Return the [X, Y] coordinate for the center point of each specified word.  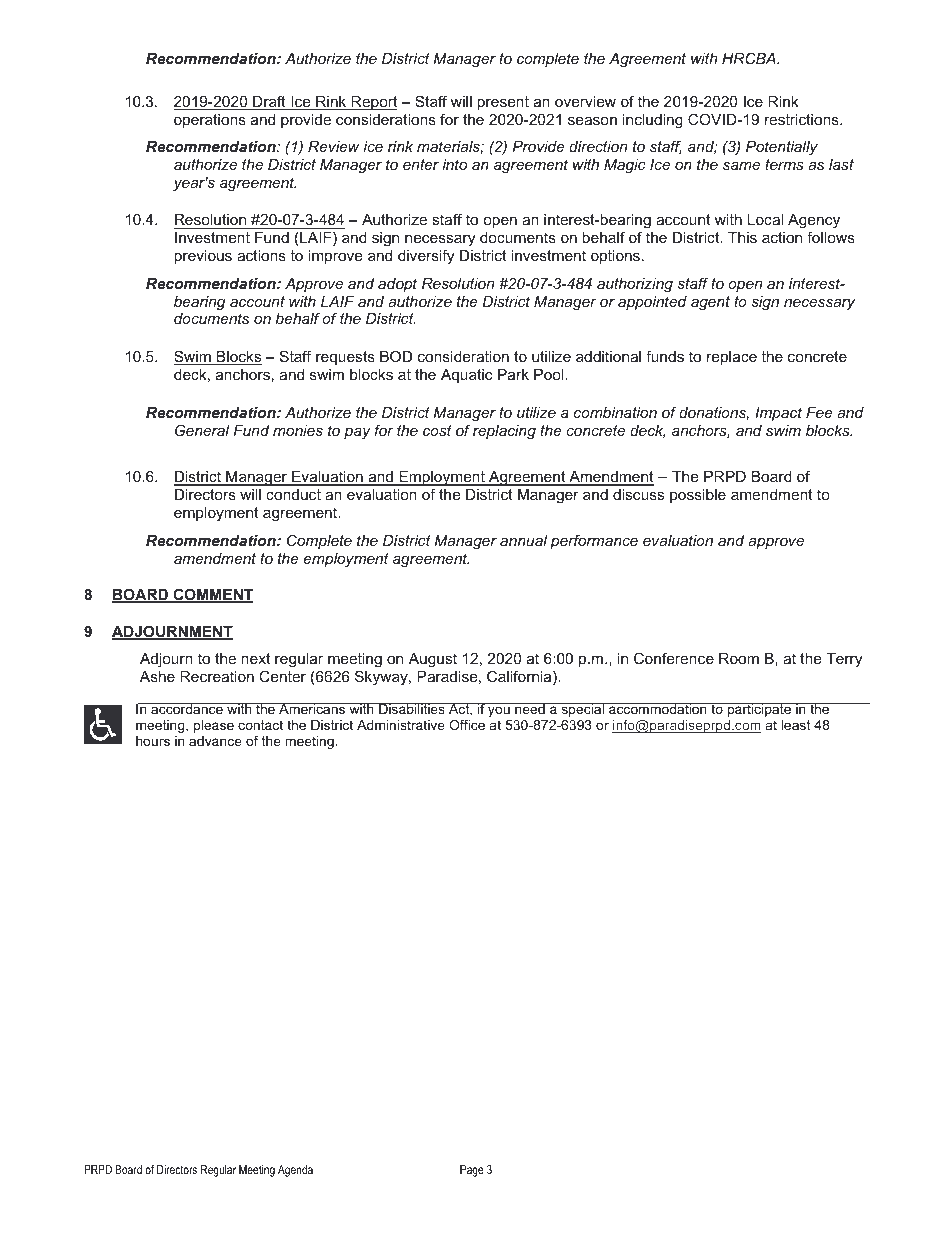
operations [210, 121]
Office [467, 725]
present [503, 103]
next [255, 658]
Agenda [295, 1171]
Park [513, 374]
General [202, 430]
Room [739, 658]
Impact [778, 414]
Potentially [782, 148]
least [796, 725]
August [433, 660]
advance [215, 741]
